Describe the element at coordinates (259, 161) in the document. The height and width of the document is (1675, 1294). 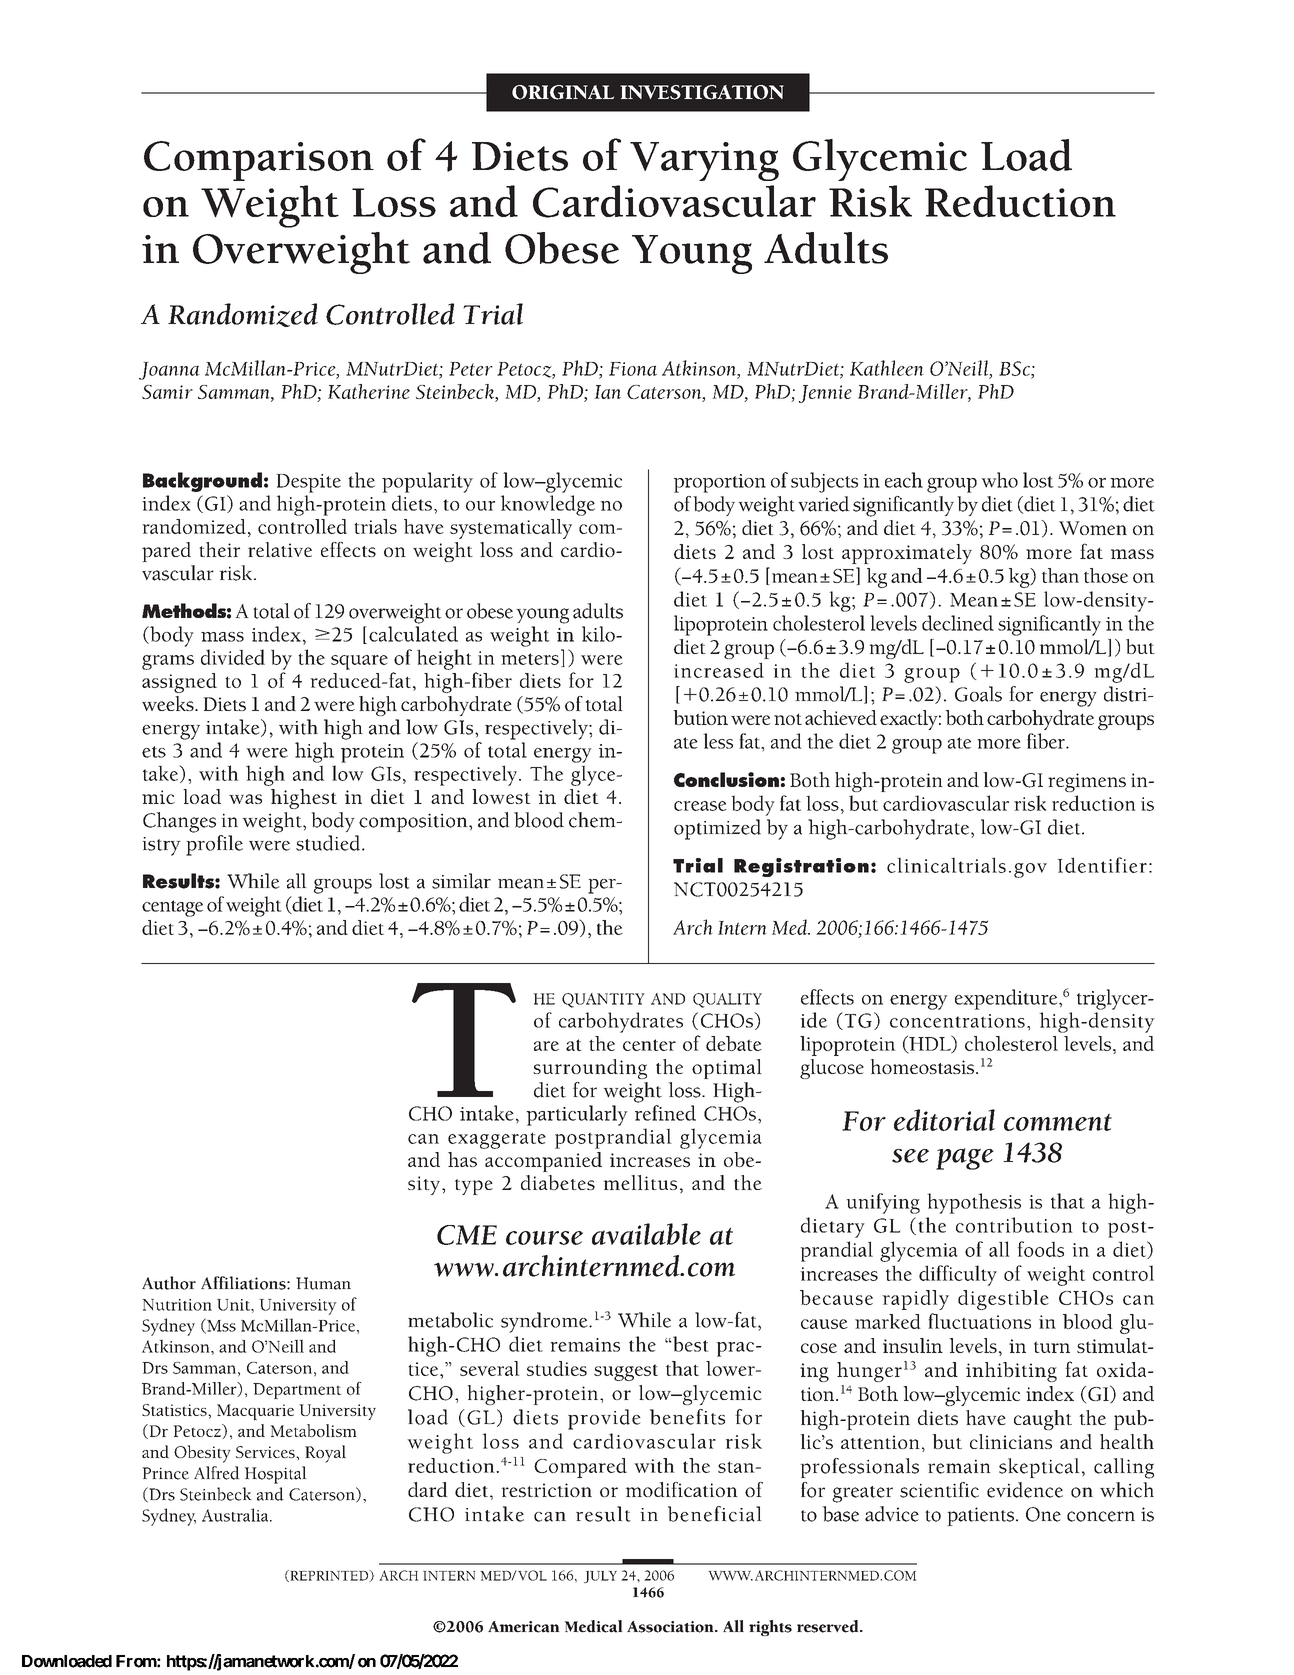
I see `Comparison` at that location.
